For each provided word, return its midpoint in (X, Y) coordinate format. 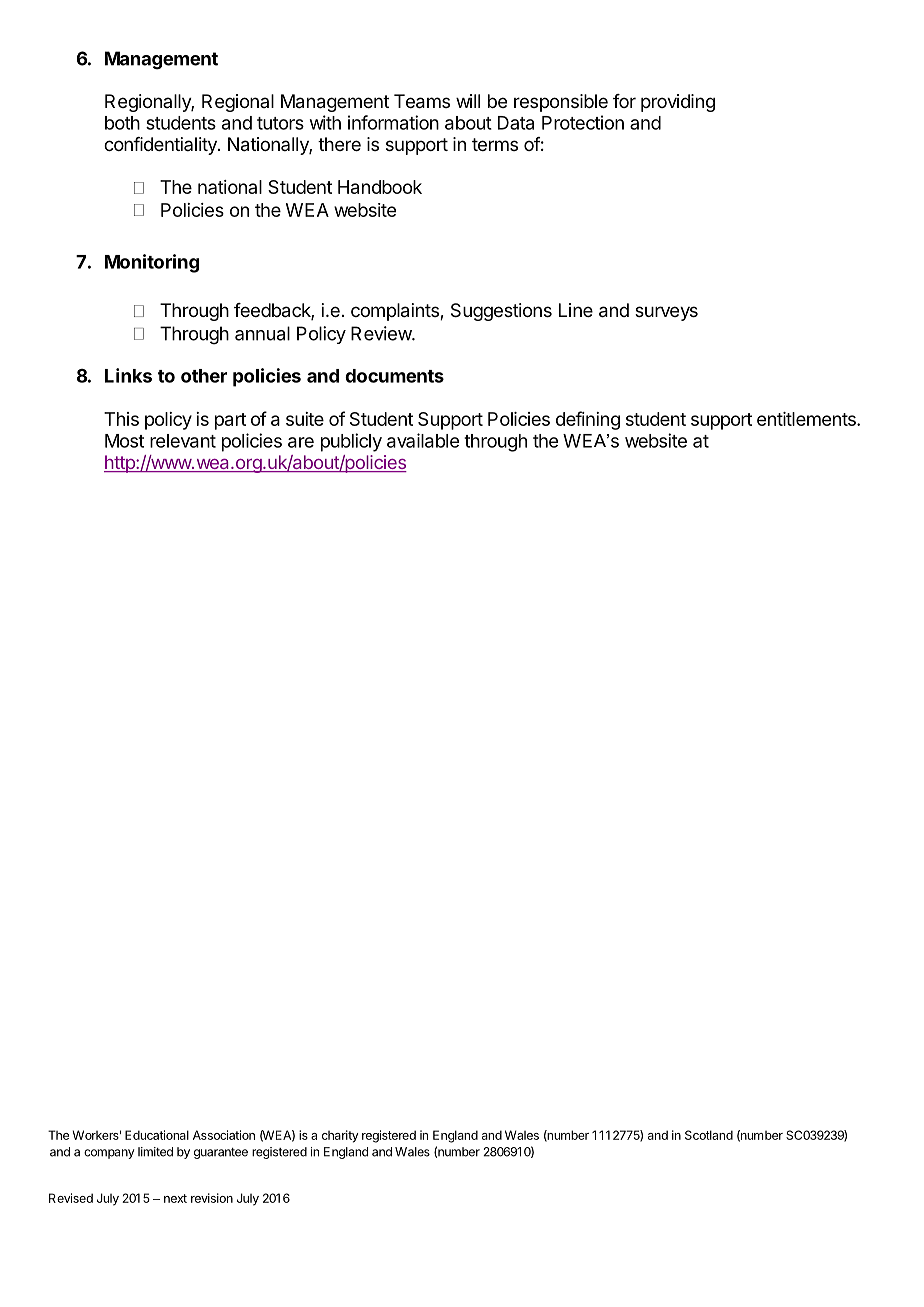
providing (678, 103)
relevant (183, 441)
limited (155, 1152)
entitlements (807, 419)
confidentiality (161, 146)
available (423, 440)
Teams (422, 101)
